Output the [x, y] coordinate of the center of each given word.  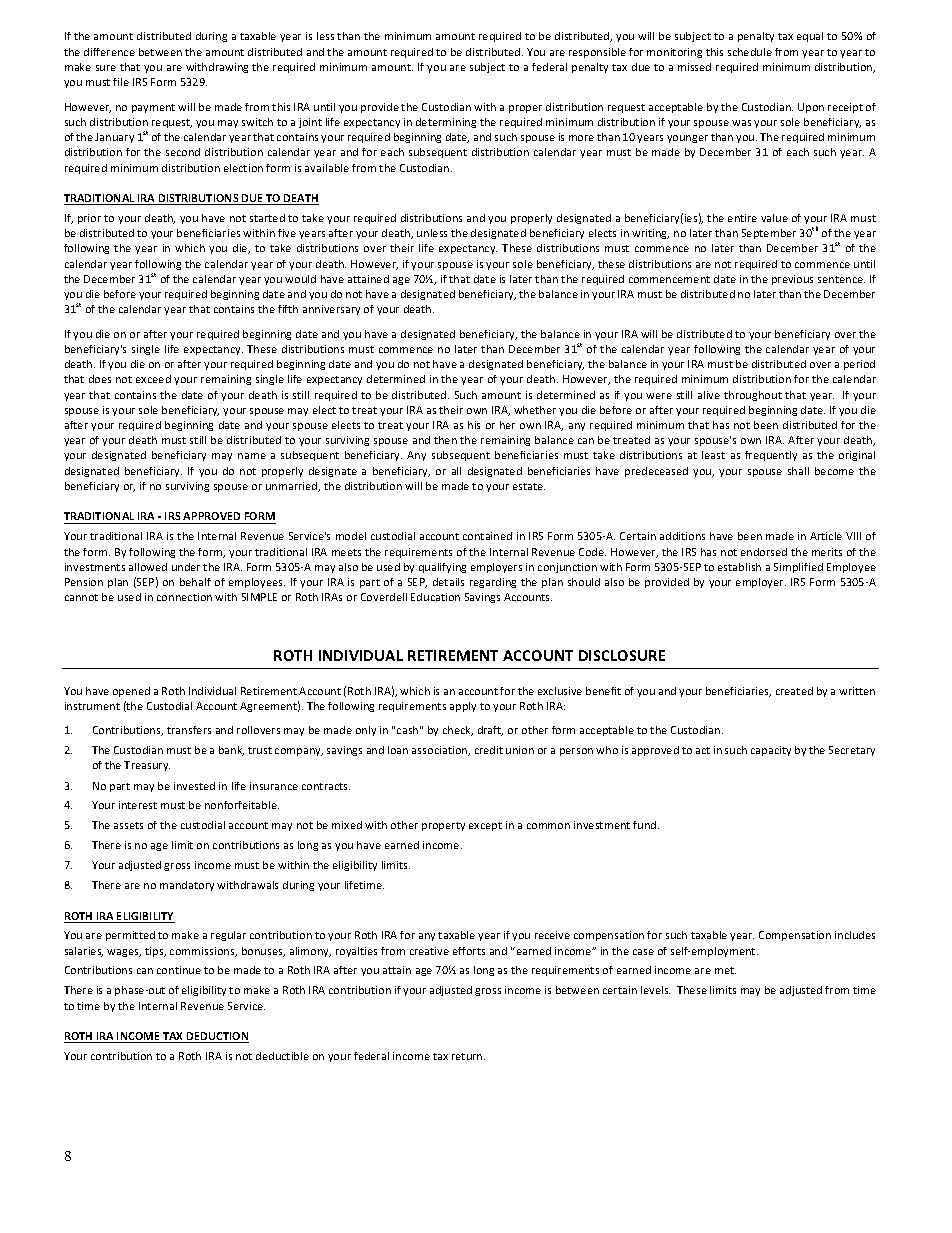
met [725, 970]
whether [535, 410]
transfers [189, 730]
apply [463, 707]
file [121, 82]
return [468, 1056]
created [794, 691]
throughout [753, 396]
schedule [750, 52]
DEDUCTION [217, 1037]
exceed [153, 379]
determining [446, 123]
